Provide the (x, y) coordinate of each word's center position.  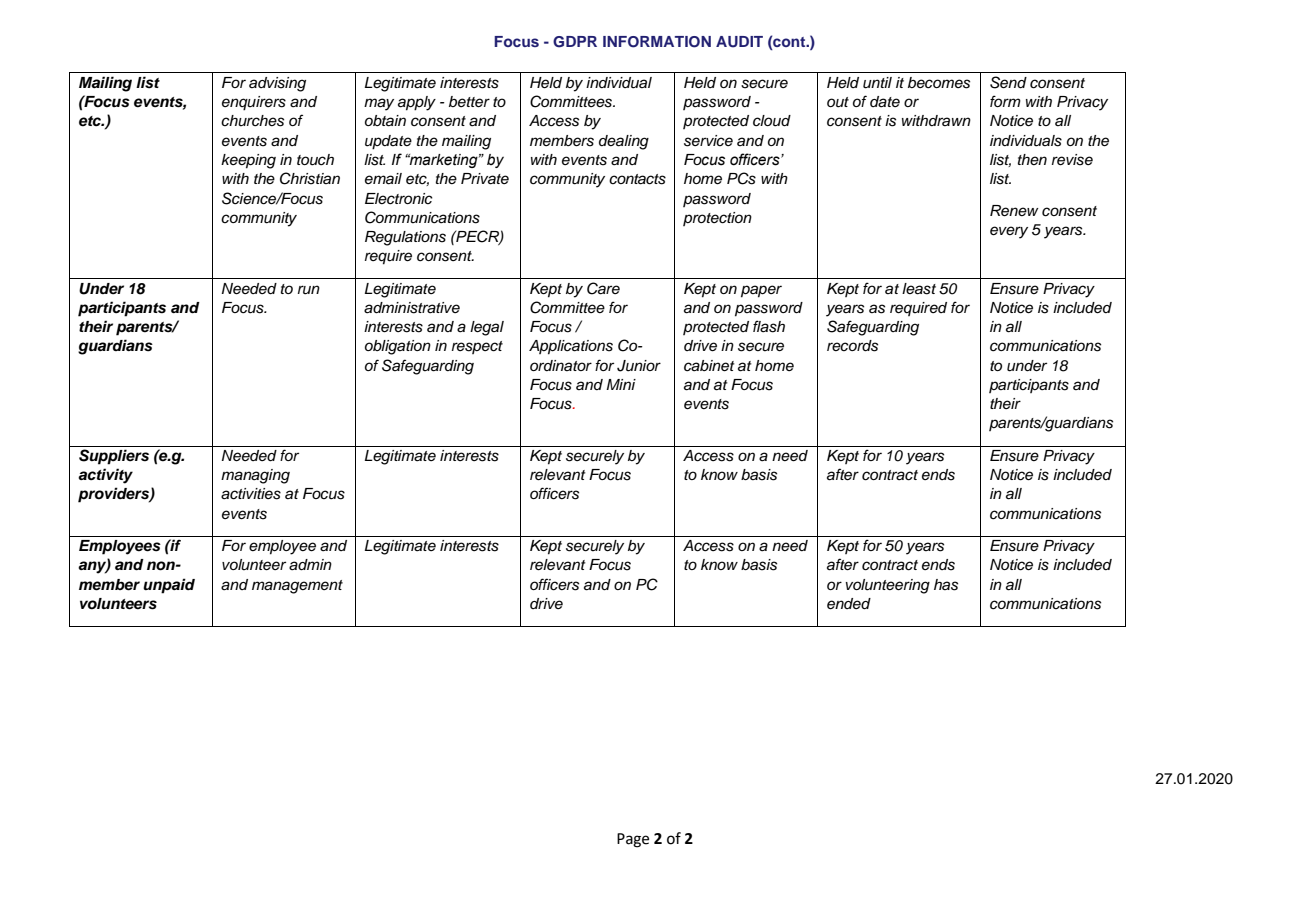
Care (603, 288)
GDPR (575, 42)
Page (633, 840)
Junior (639, 366)
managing (255, 476)
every (1009, 232)
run (309, 290)
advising (277, 84)
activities (251, 494)
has (946, 585)
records (852, 346)
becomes (939, 83)
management (297, 587)
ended (849, 604)
